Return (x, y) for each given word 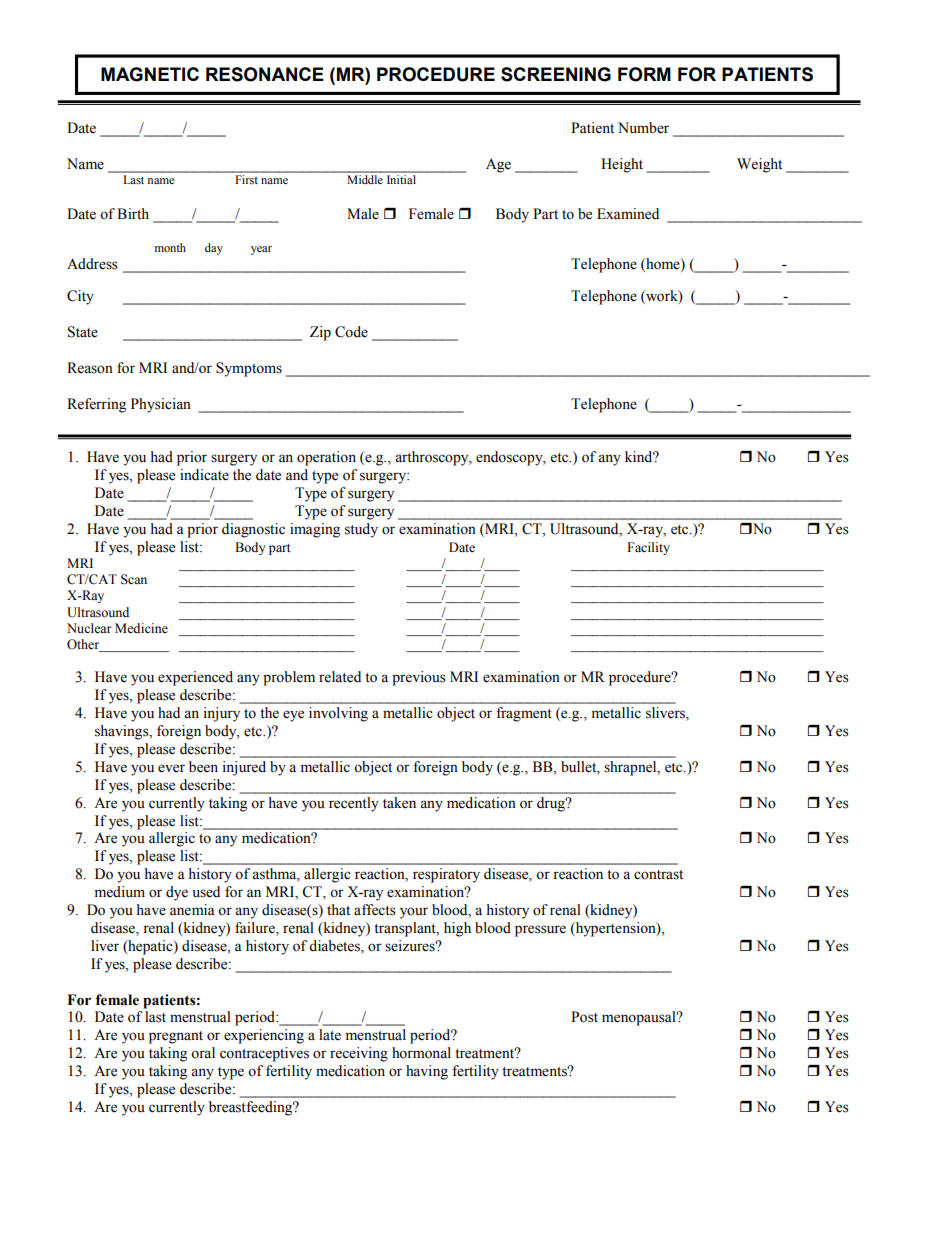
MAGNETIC (150, 74)
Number (643, 128)
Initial (401, 178)
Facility (648, 548)
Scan (134, 579)
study (361, 530)
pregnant (176, 1037)
